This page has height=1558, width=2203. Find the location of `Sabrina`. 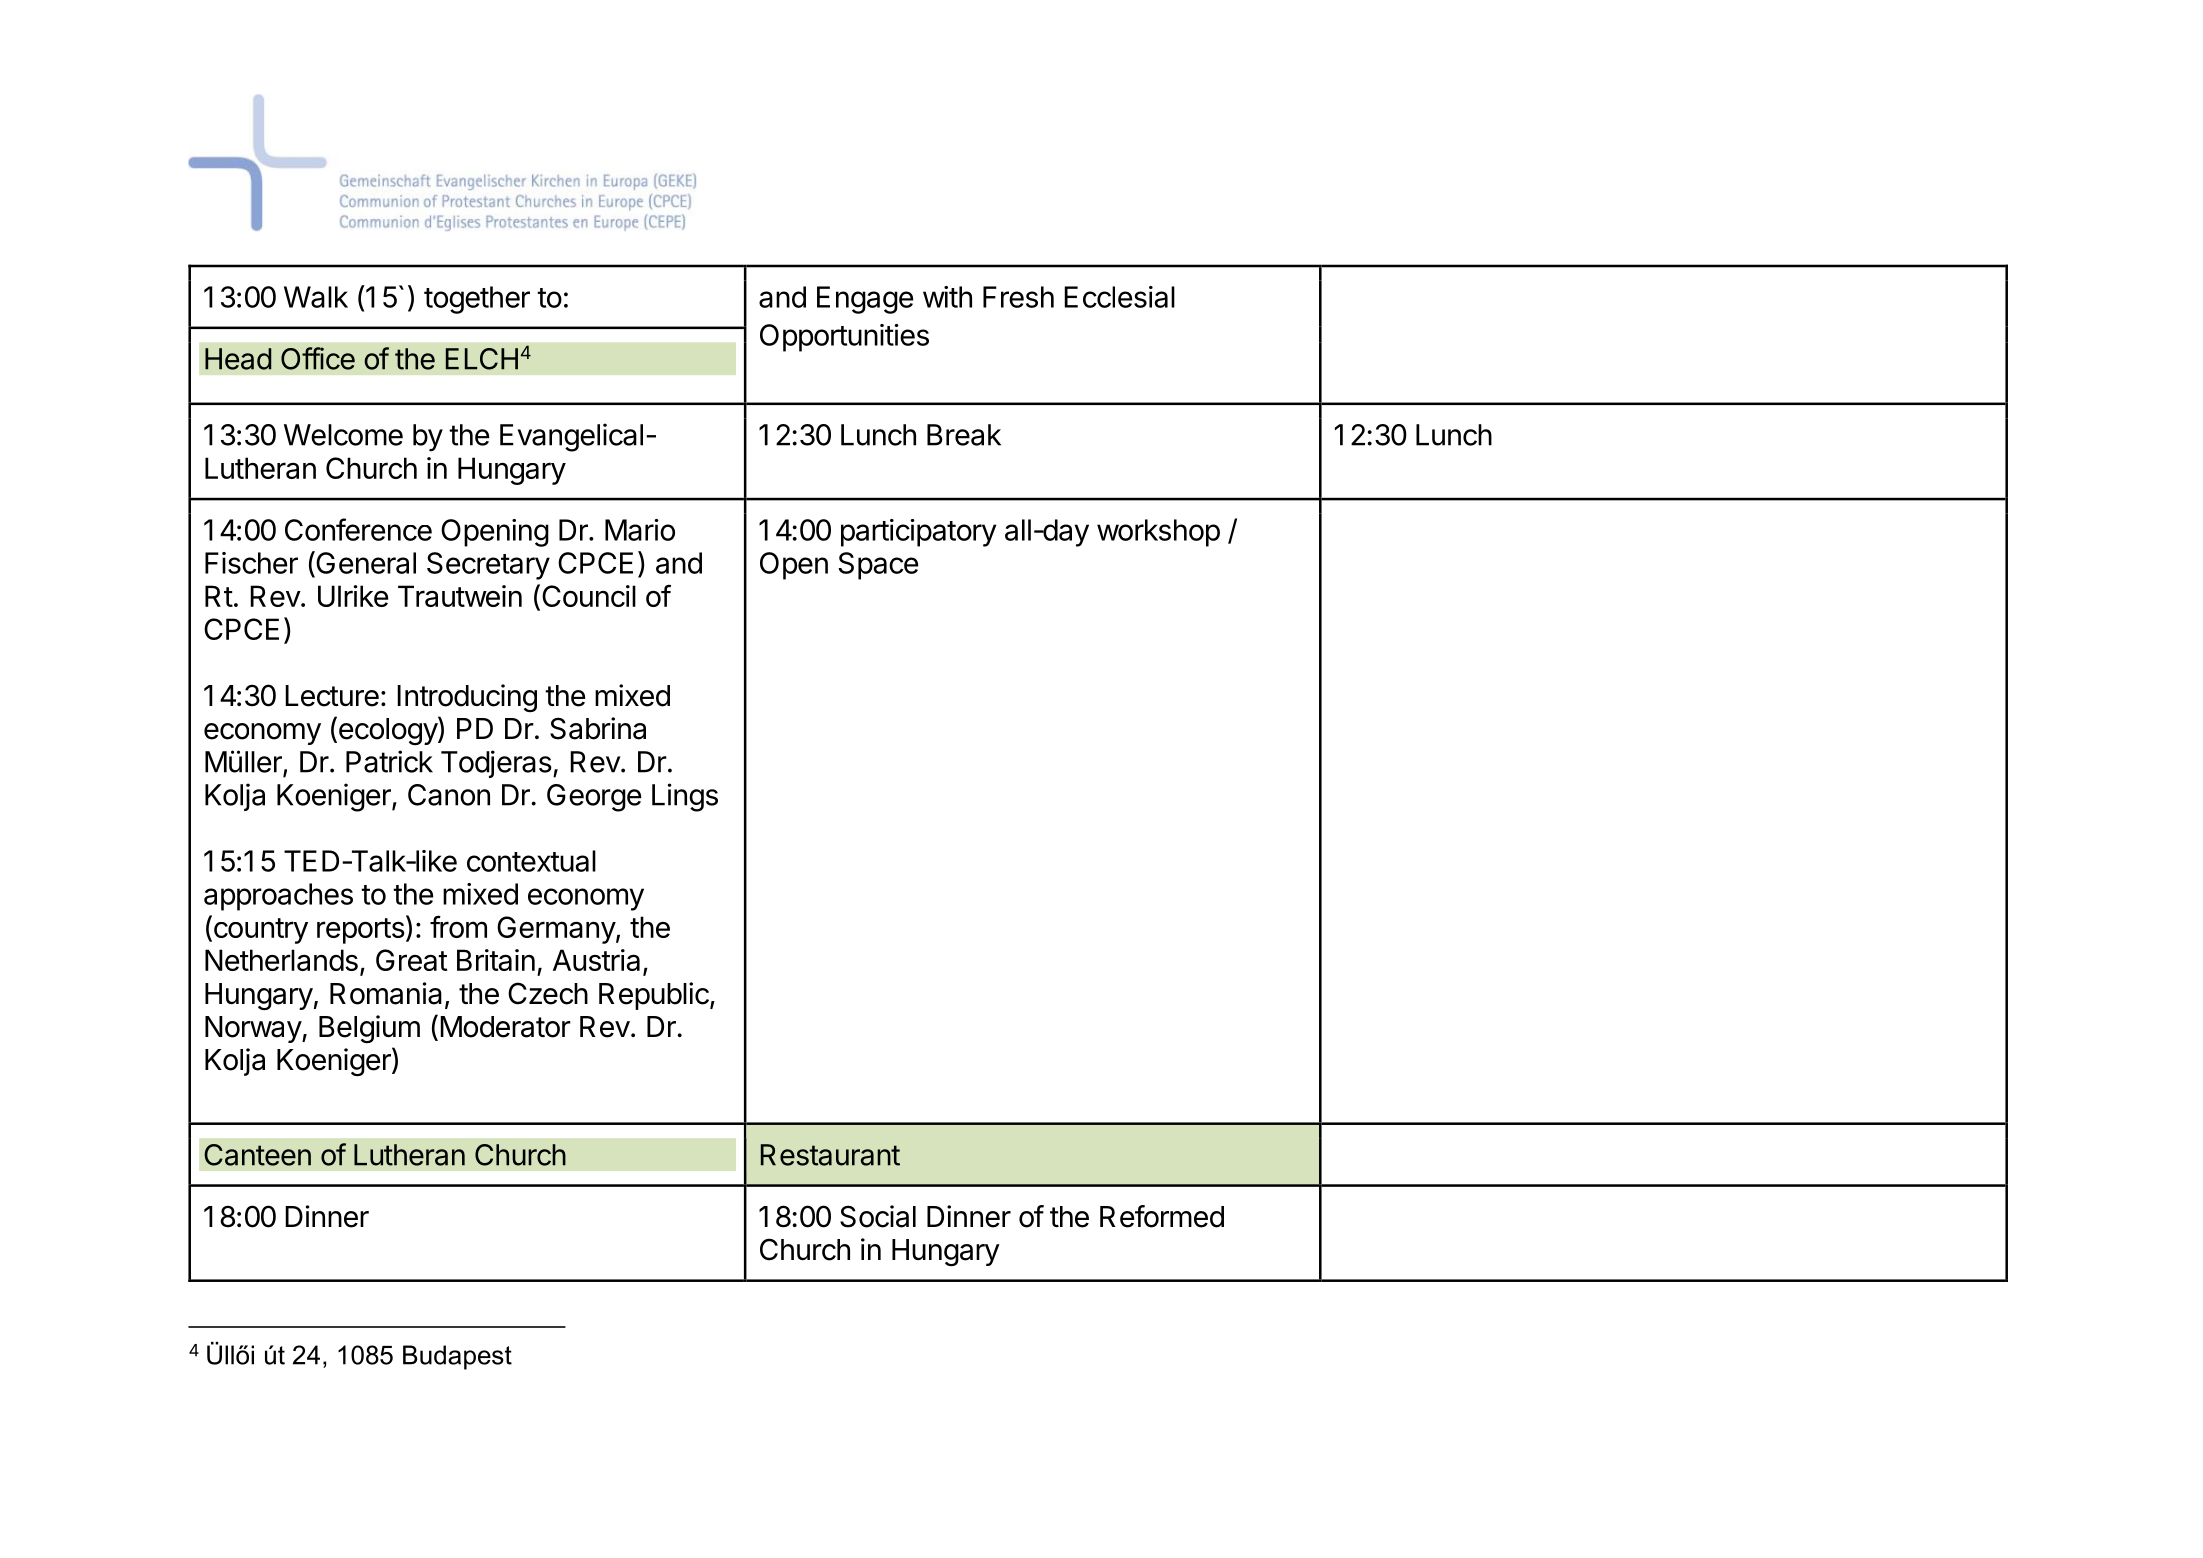

Sabrina is located at coordinates (598, 728).
